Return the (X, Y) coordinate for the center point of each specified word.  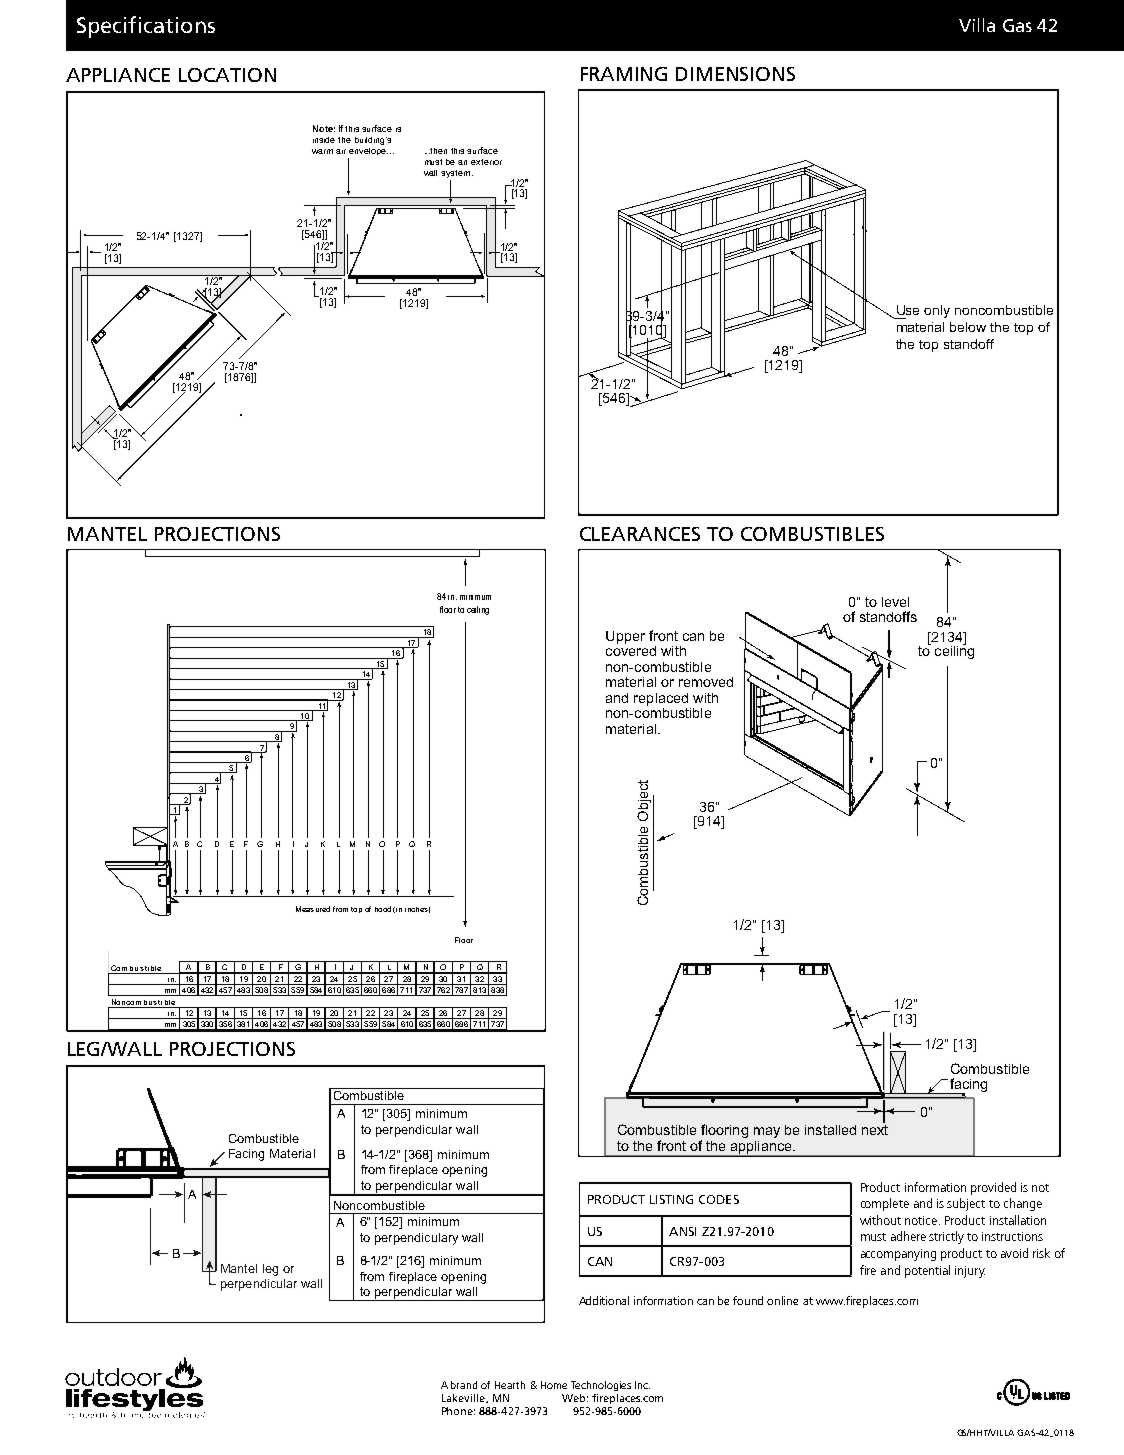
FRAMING (624, 74)
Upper (625, 637)
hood (383, 909)
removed (706, 682)
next (875, 1130)
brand (464, 1385)
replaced (661, 699)
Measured (313, 909)
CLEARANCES (640, 534)
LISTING (671, 1199)
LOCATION (227, 75)
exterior (486, 162)
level (895, 602)
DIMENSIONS (735, 74)
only (937, 311)
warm (322, 151)
